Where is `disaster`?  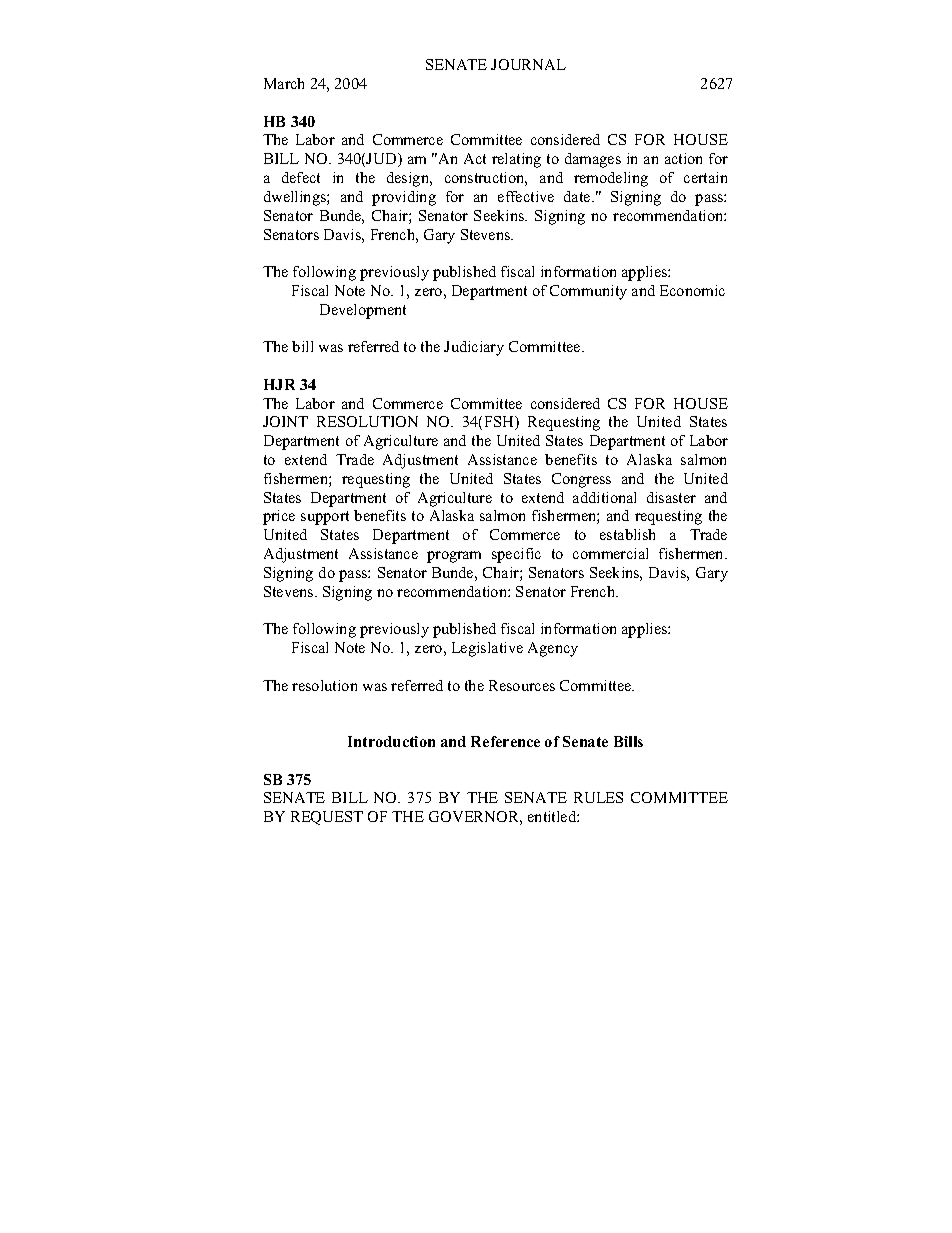 disaster is located at coordinates (671, 497).
